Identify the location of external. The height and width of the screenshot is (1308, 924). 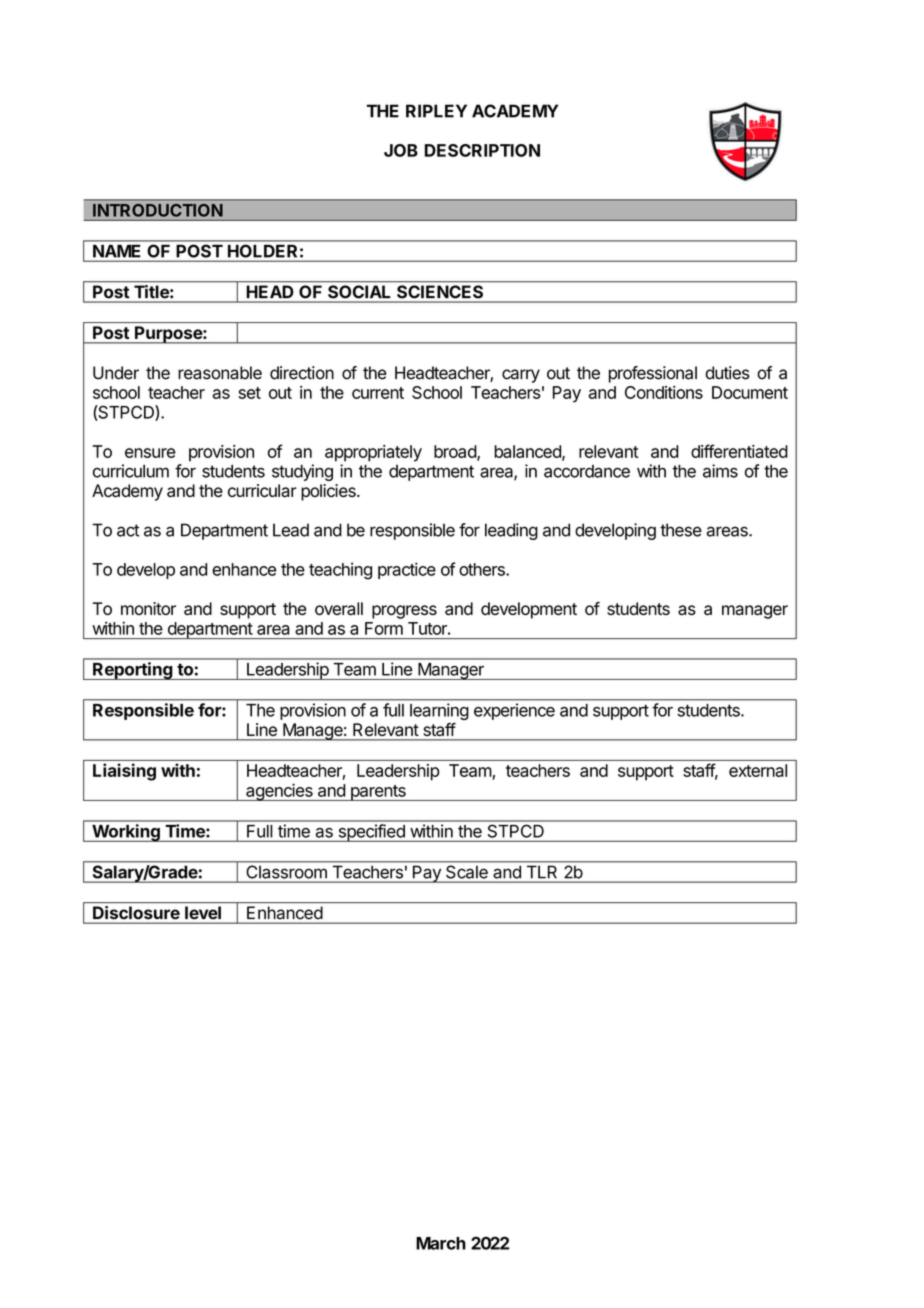
(758, 770).
